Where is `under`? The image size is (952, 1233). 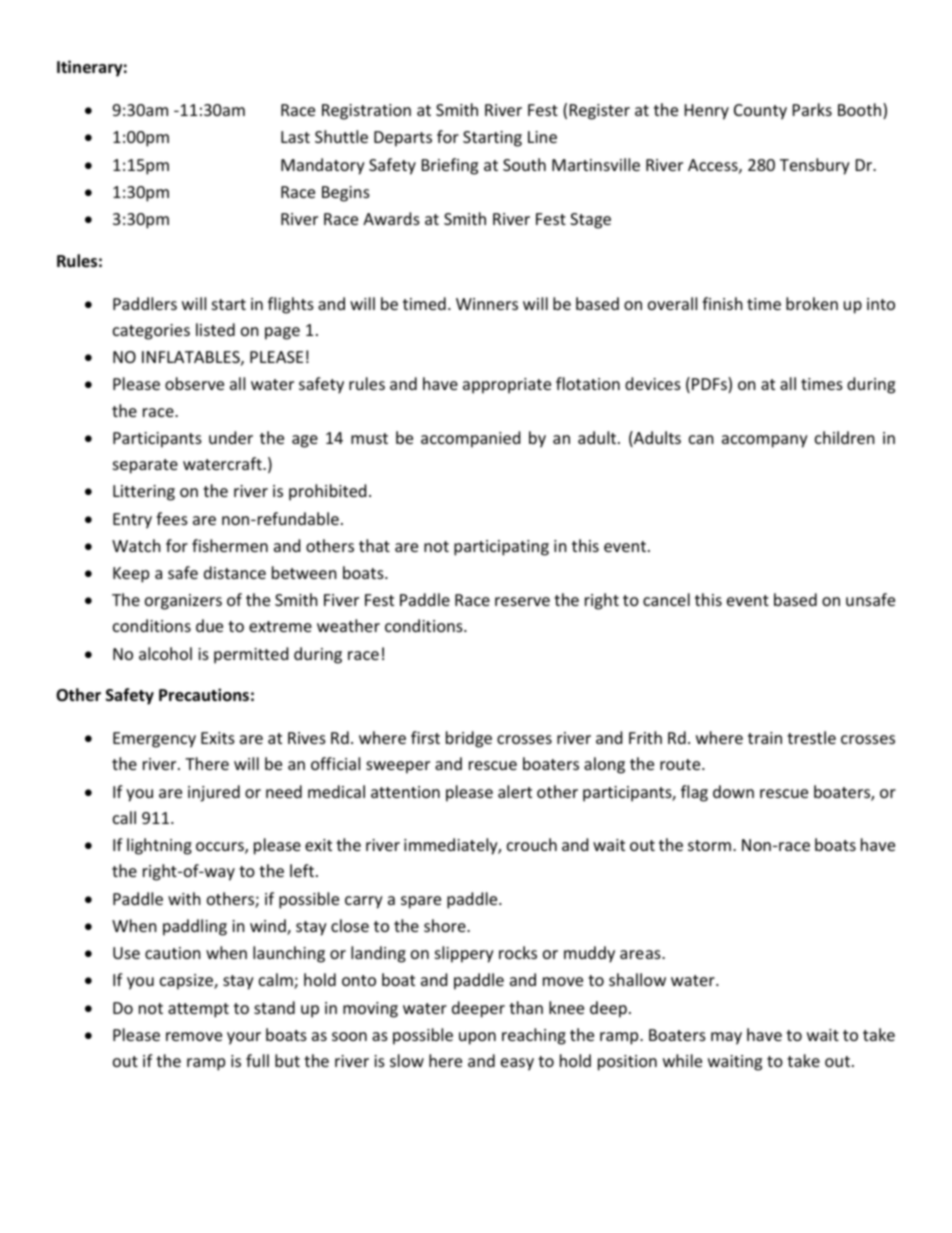 under is located at coordinates (231, 437).
